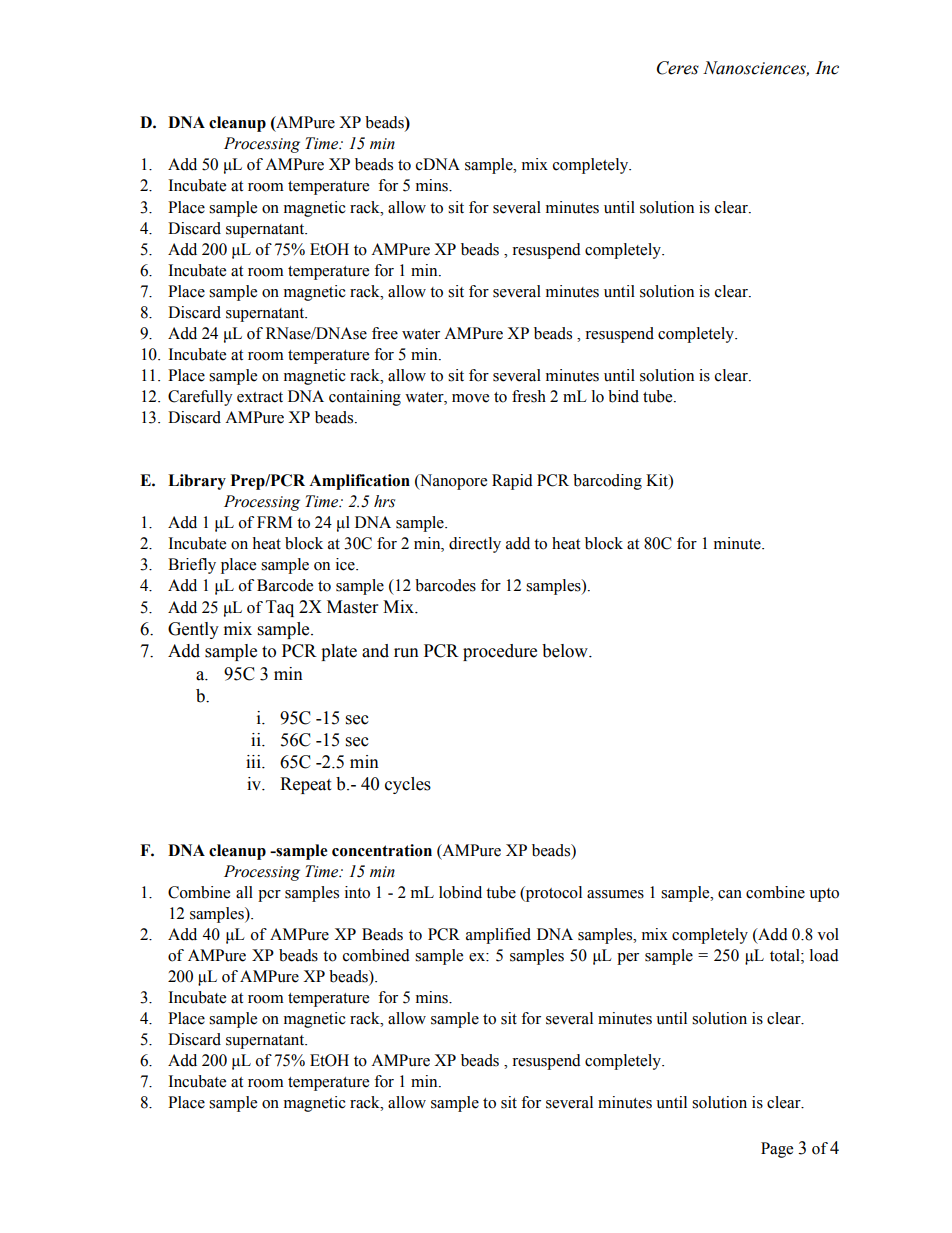 The image size is (952, 1233). I want to click on iii, so click(254, 761).
